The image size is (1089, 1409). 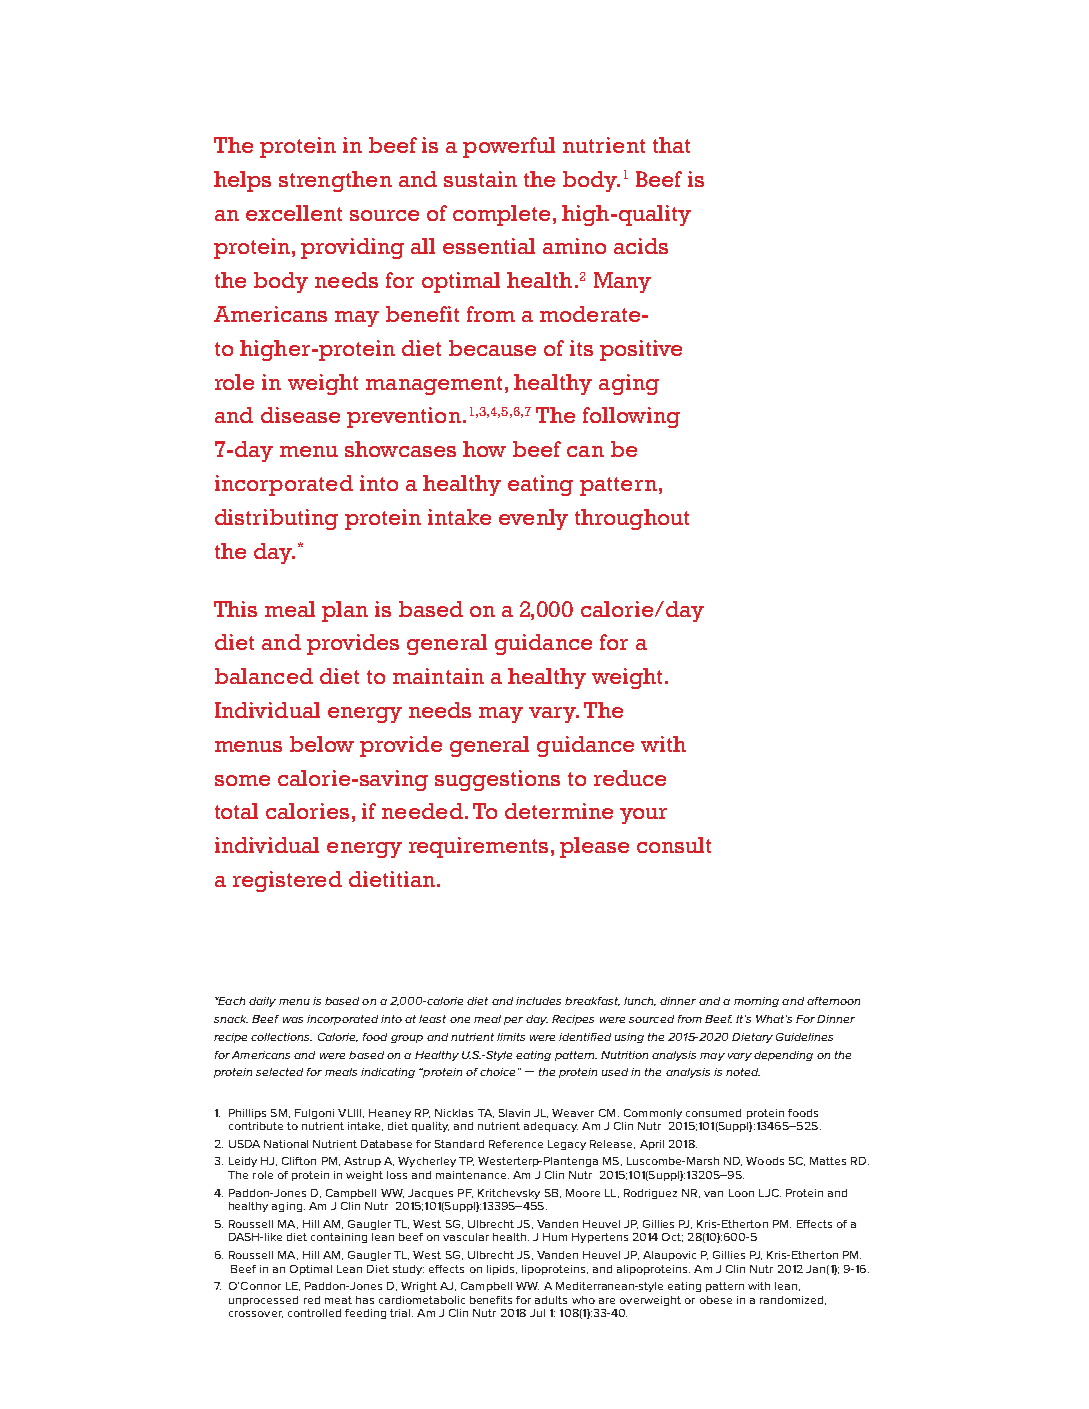 I want to click on strengthen, so click(x=335, y=181).
